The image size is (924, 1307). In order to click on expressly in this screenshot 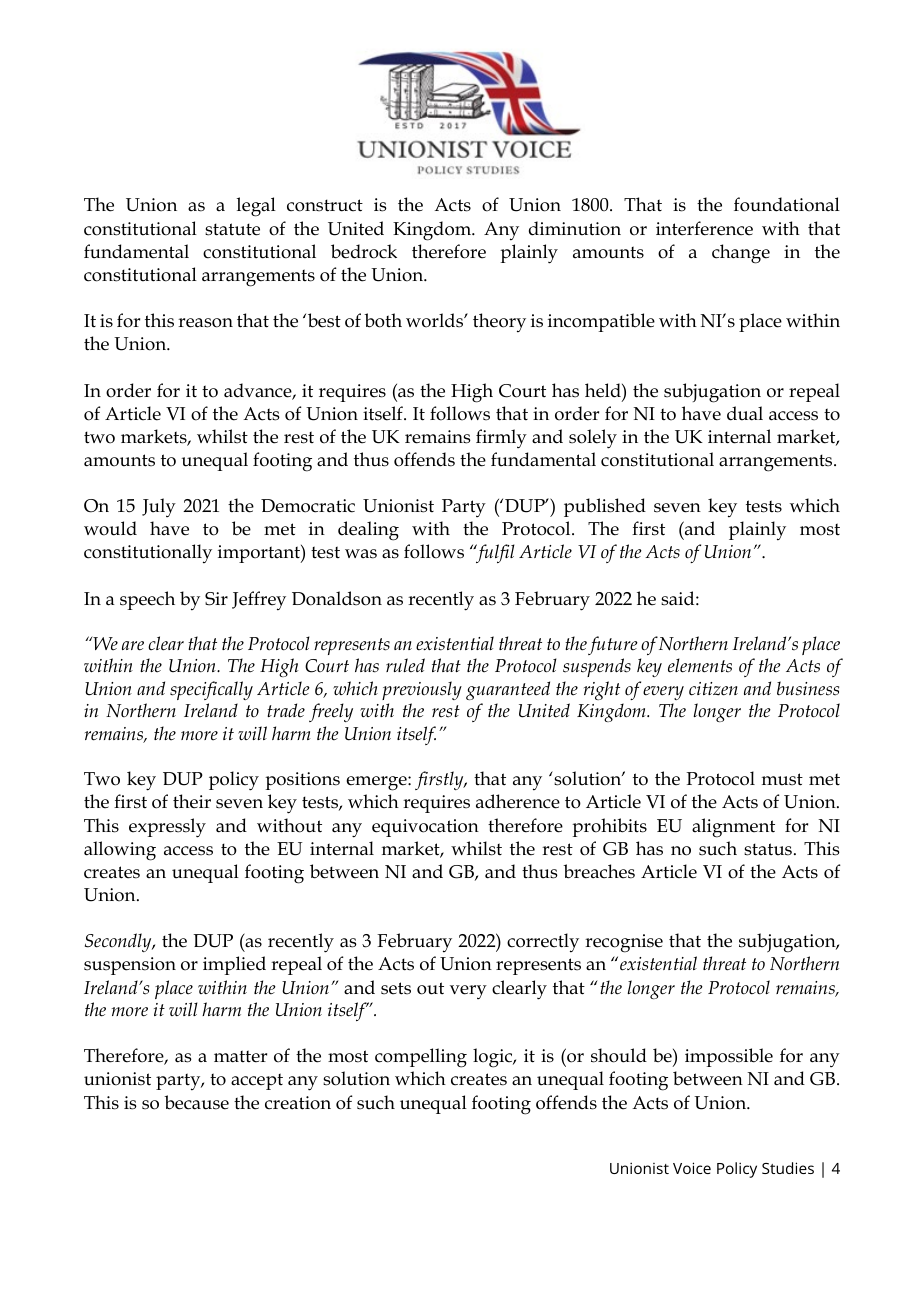, I will do `click(167, 828)`.
